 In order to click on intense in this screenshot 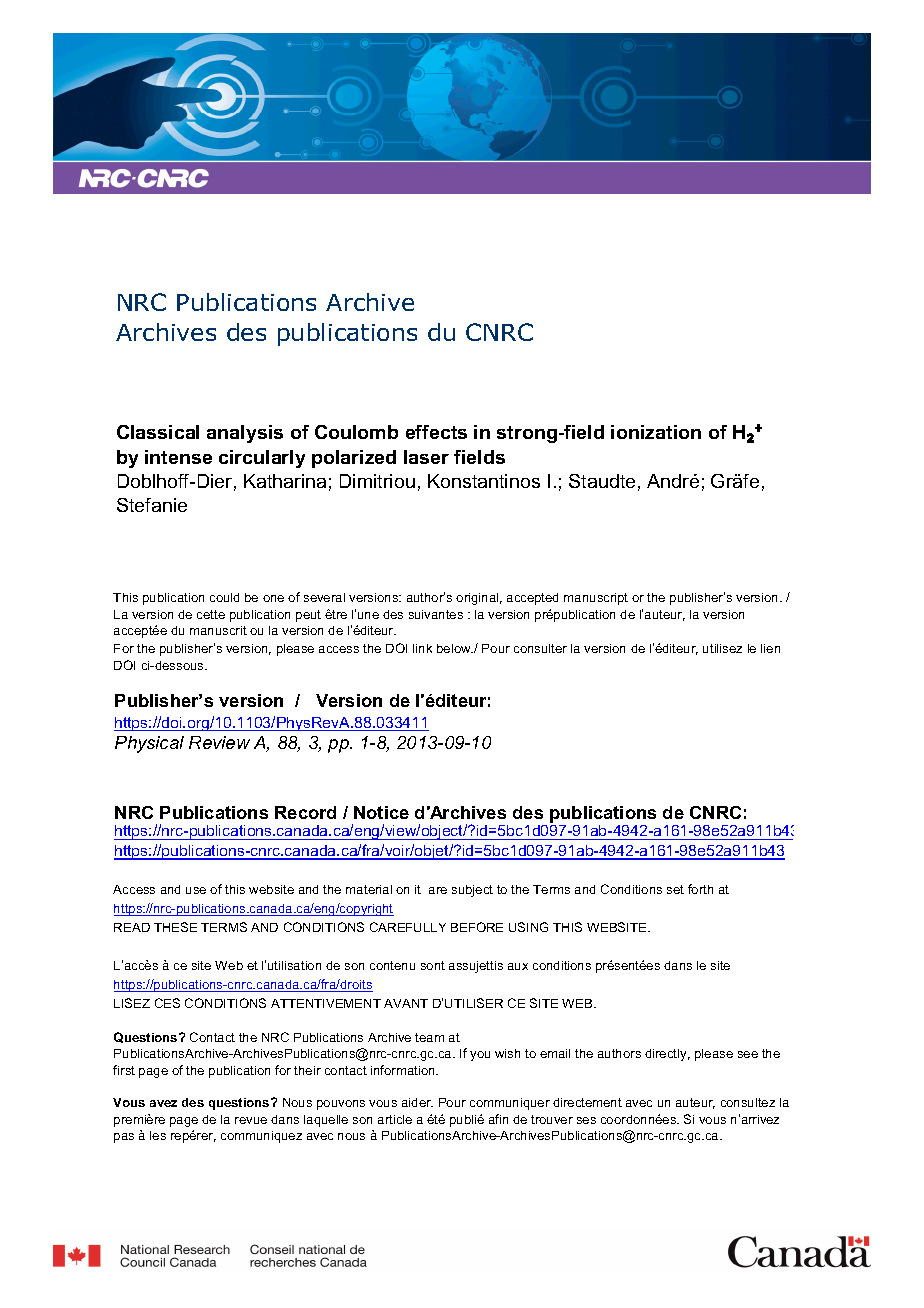, I will do `click(178, 457)`.
